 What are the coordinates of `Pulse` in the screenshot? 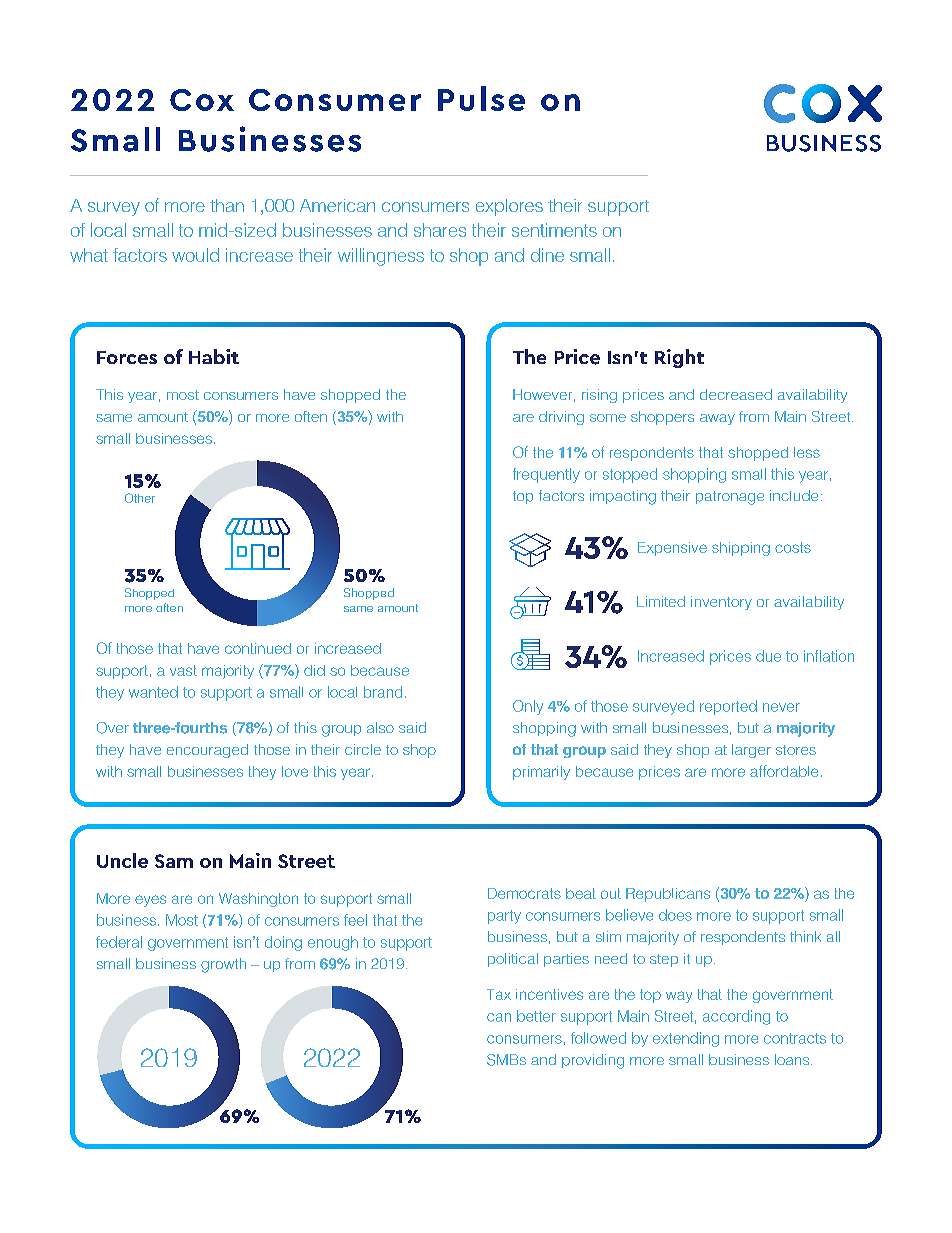 It's located at (481, 98).
